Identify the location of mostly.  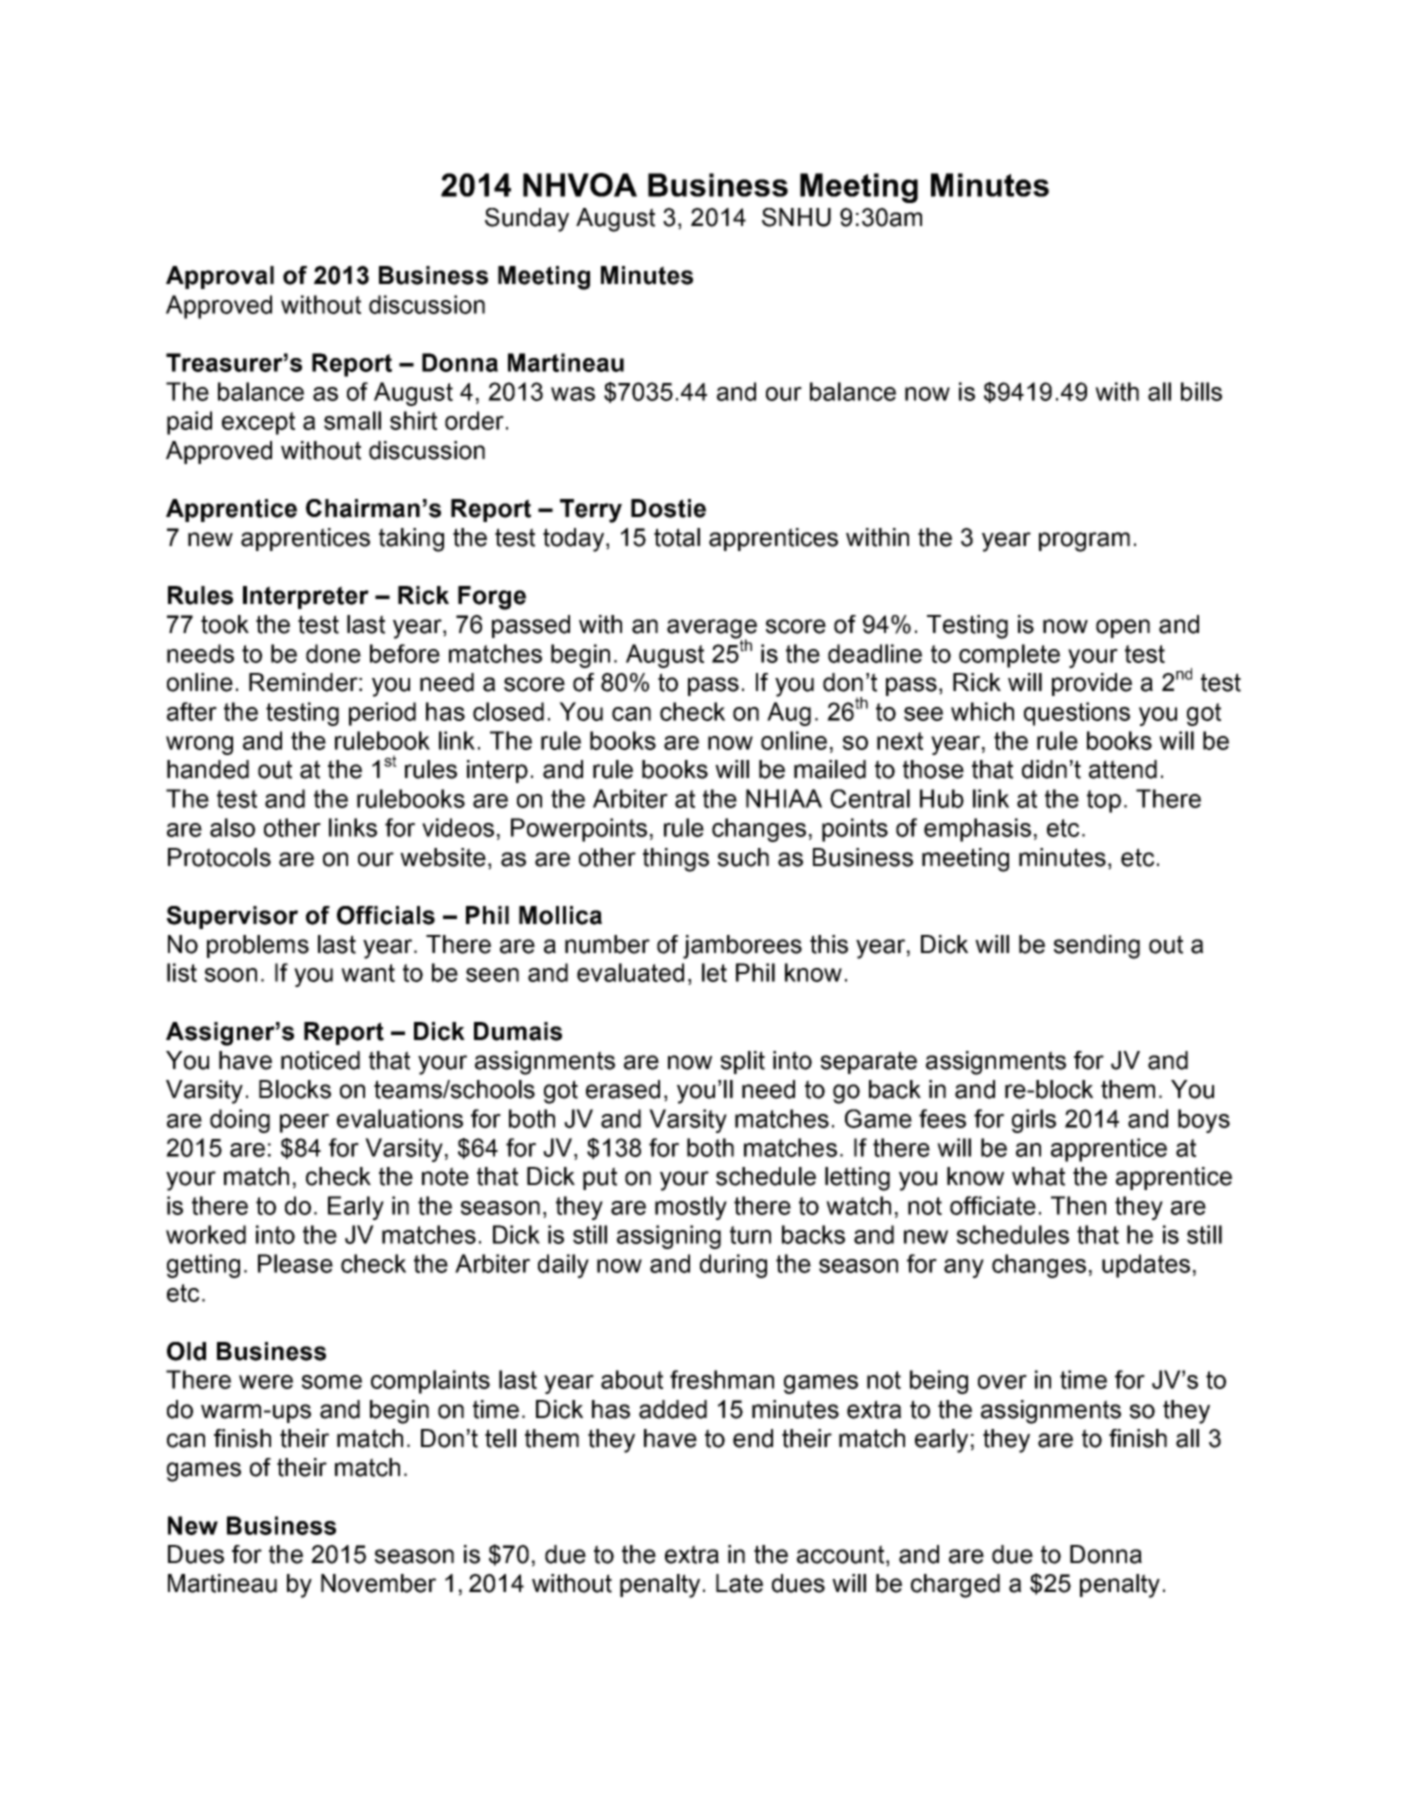
(691, 1208).
